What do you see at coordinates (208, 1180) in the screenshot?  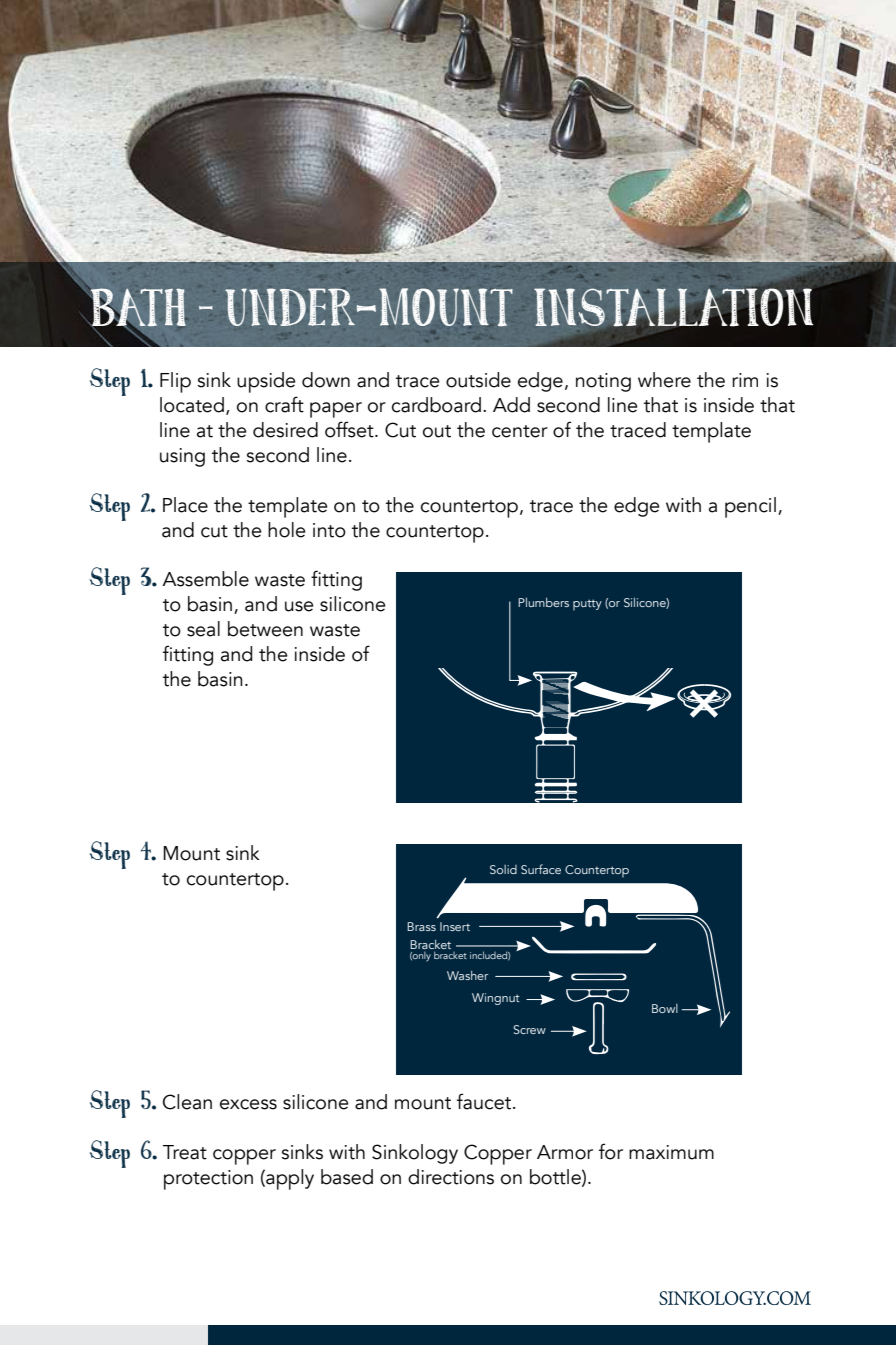 I see `protection` at bounding box center [208, 1180].
